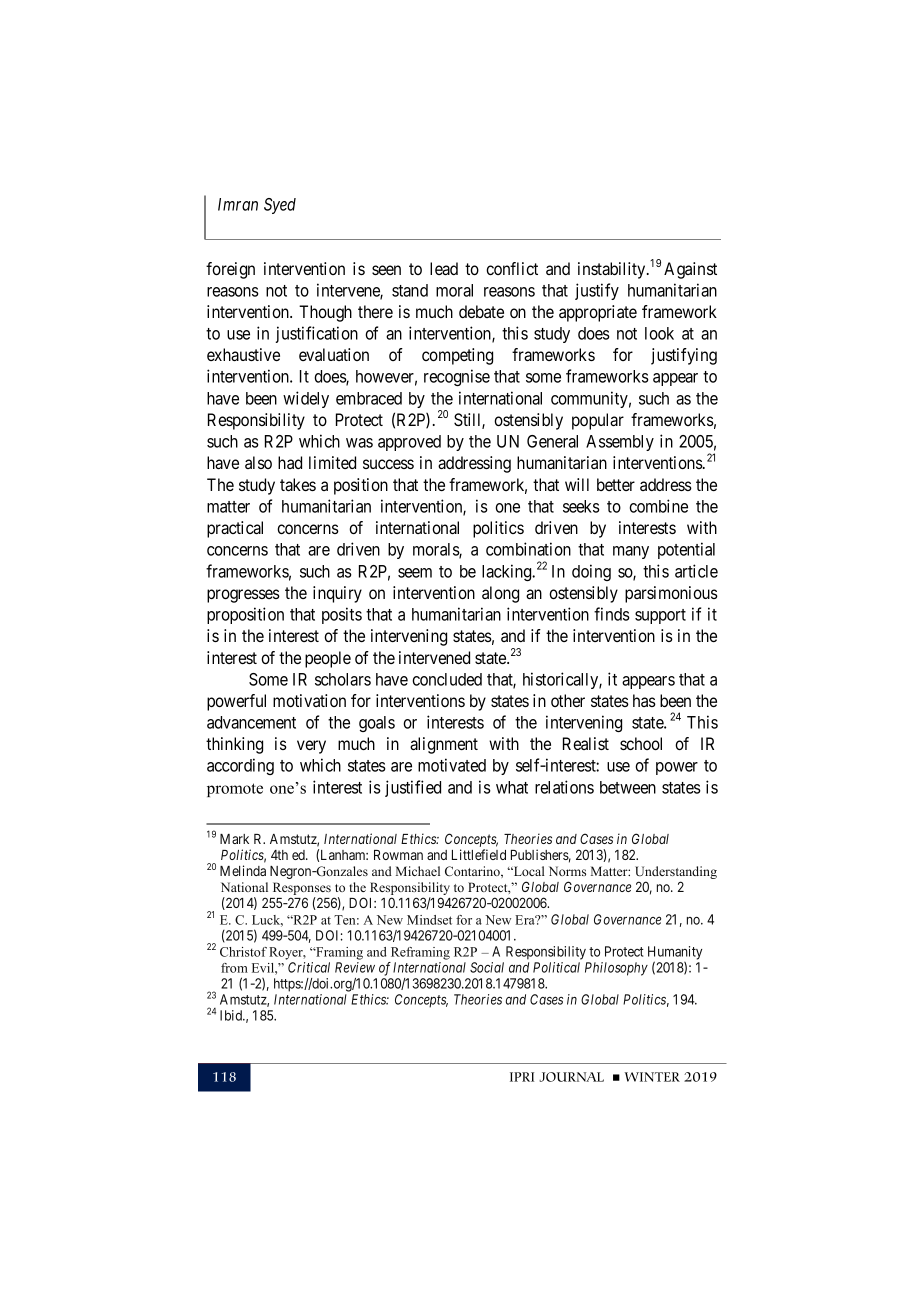  What do you see at coordinates (660, 616) in the document?
I see `support` at bounding box center [660, 616].
